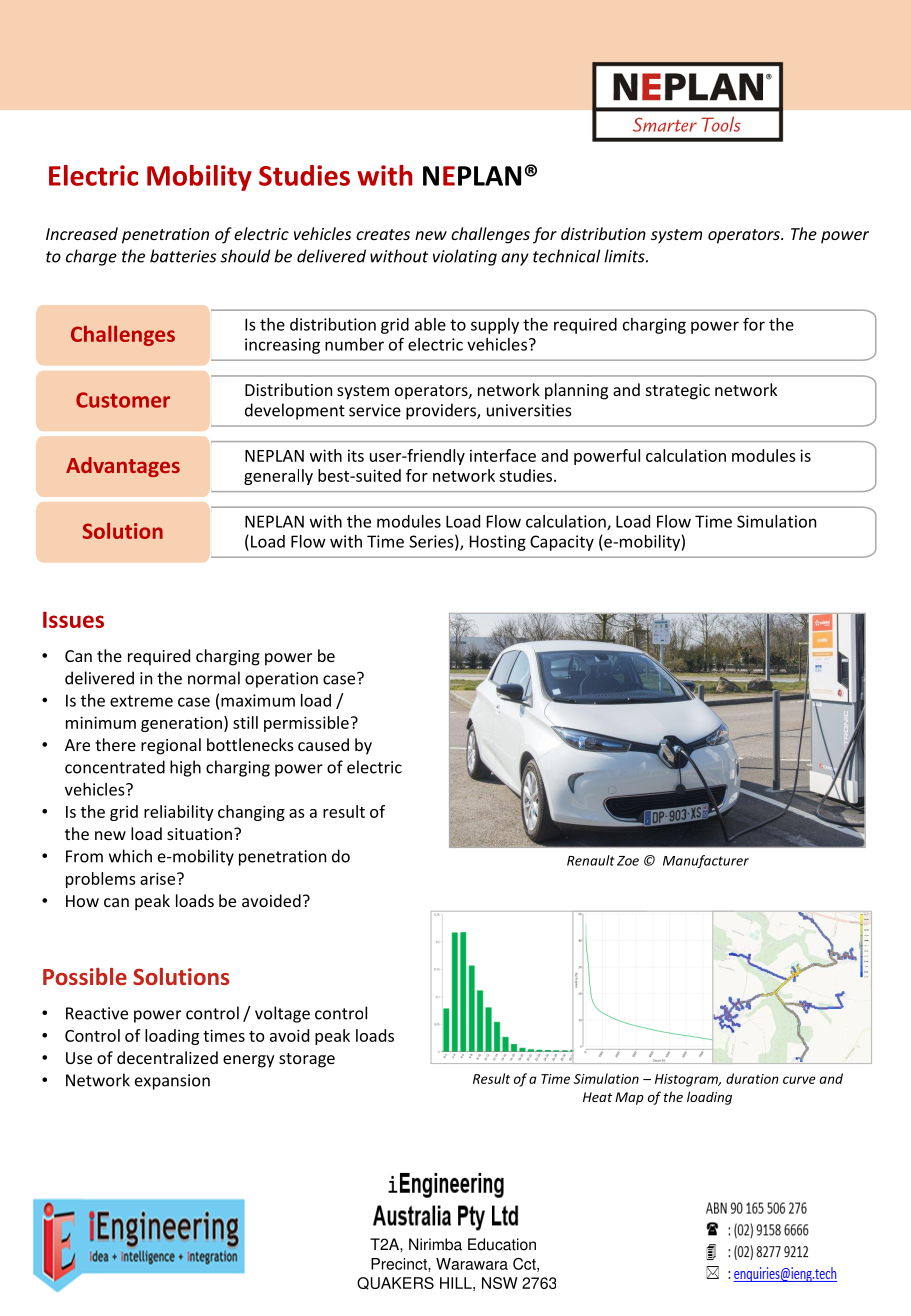  Describe the element at coordinates (566, 256) in the screenshot. I see `technical` at that location.
